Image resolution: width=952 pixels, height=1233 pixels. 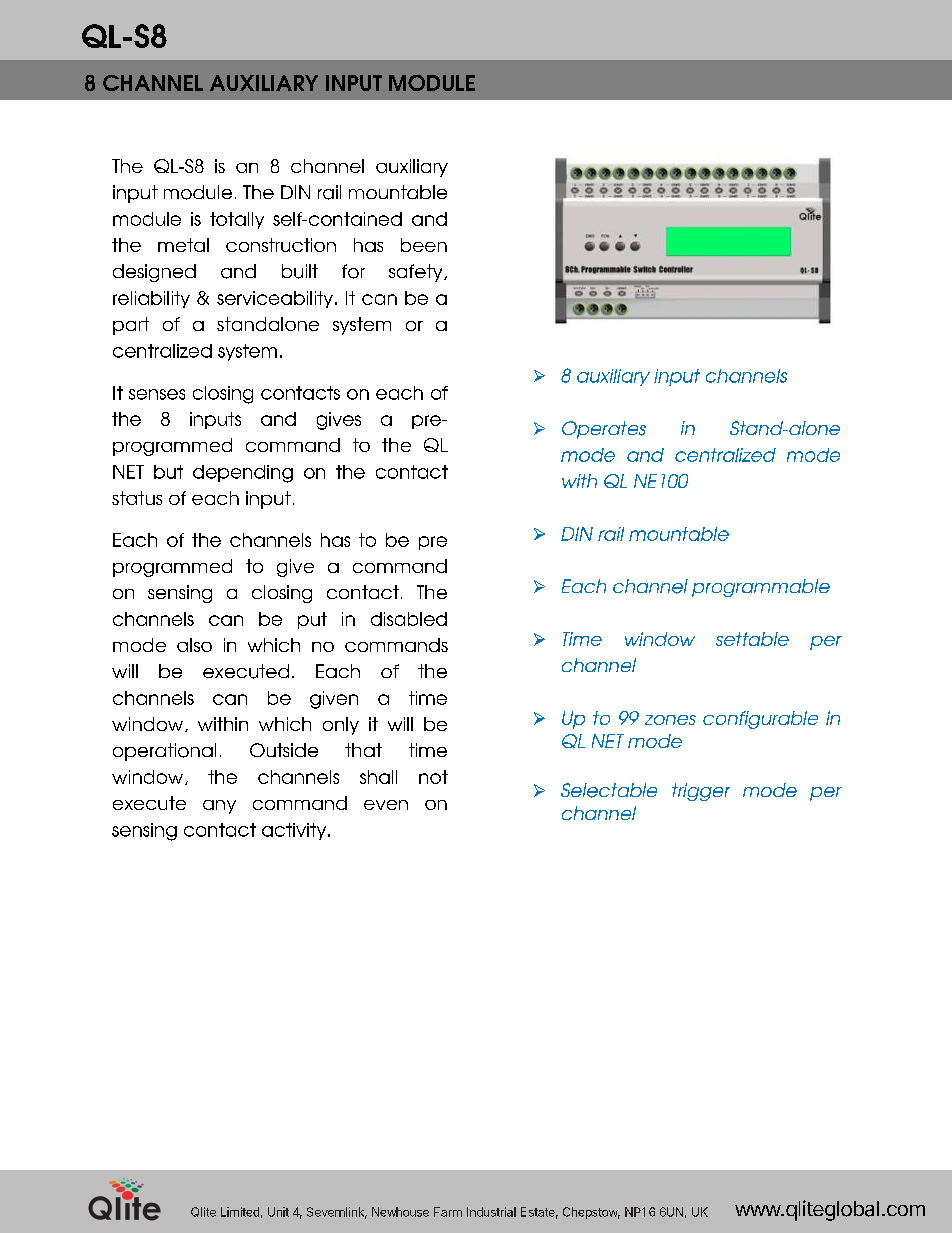 What do you see at coordinates (424, 245) in the page?
I see `been` at bounding box center [424, 245].
